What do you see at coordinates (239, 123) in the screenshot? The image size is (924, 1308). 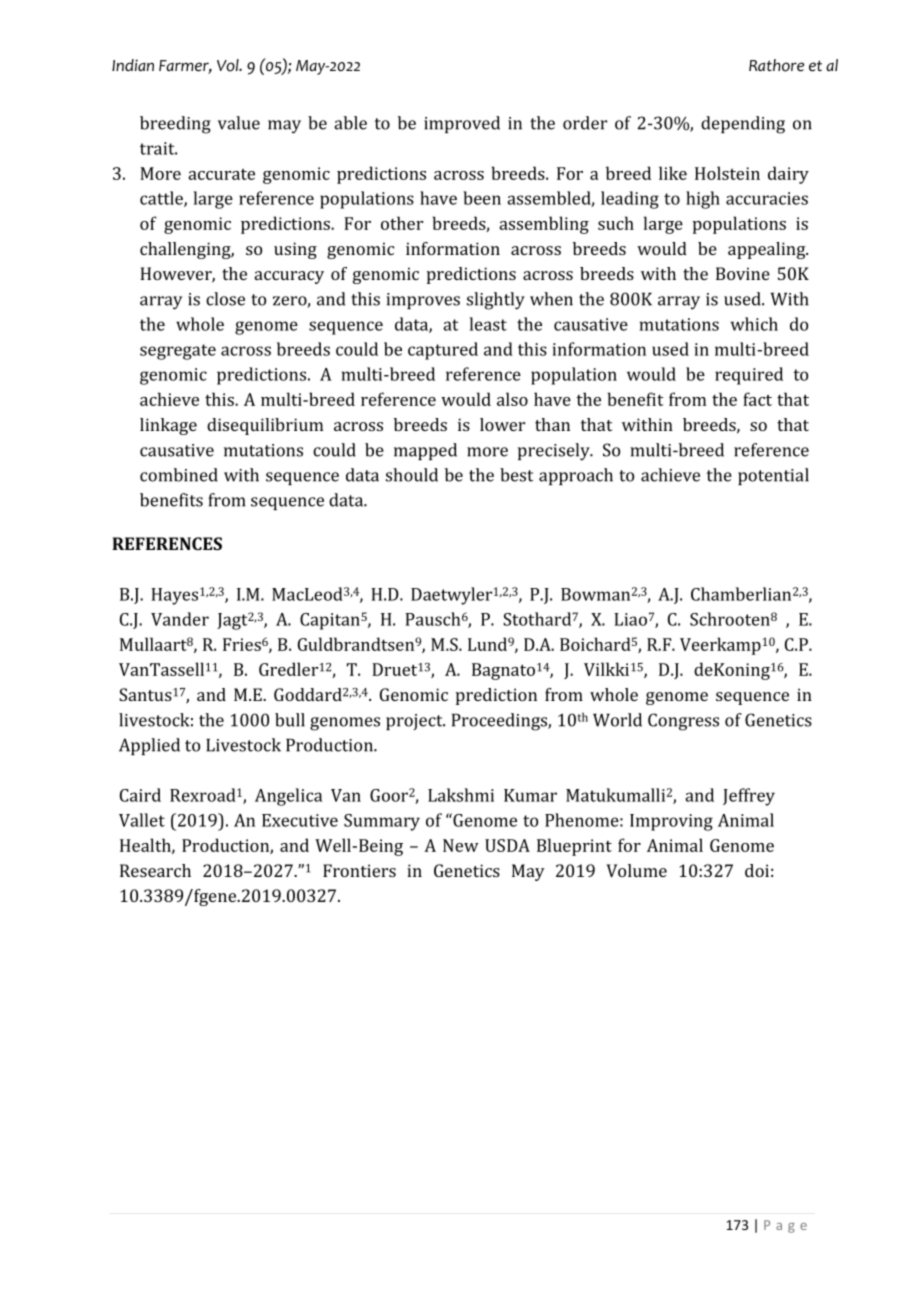 I see `value` at bounding box center [239, 123].
